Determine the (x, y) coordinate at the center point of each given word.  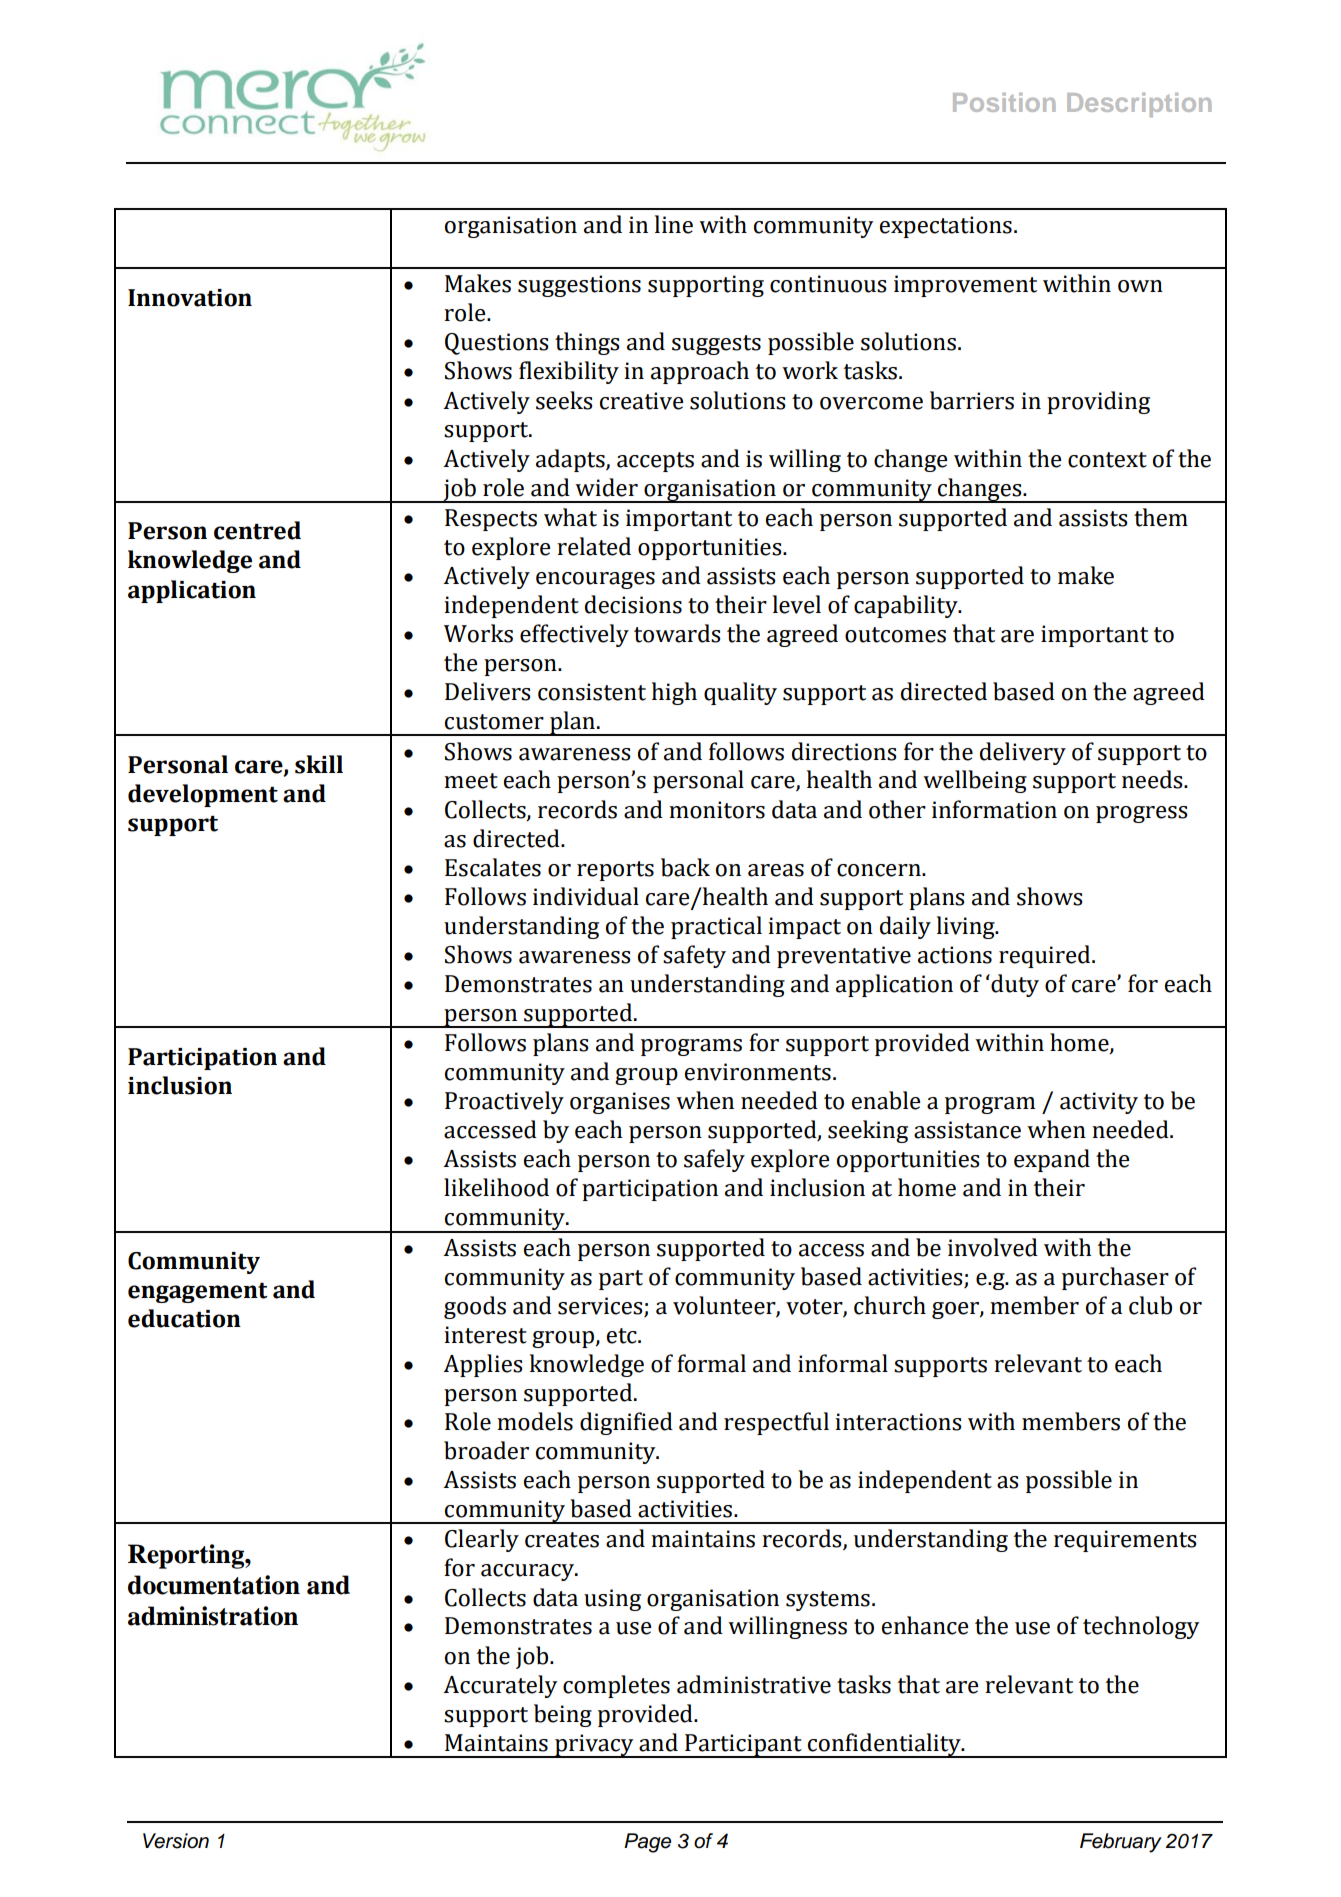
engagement (198, 1293)
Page (647, 1843)
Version (176, 1841)
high (674, 693)
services (600, 1306)
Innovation (190, 298)
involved (993, 1247)
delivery (1023, 753)
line (674, 224)
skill (319, 764)
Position (1004, 102)
